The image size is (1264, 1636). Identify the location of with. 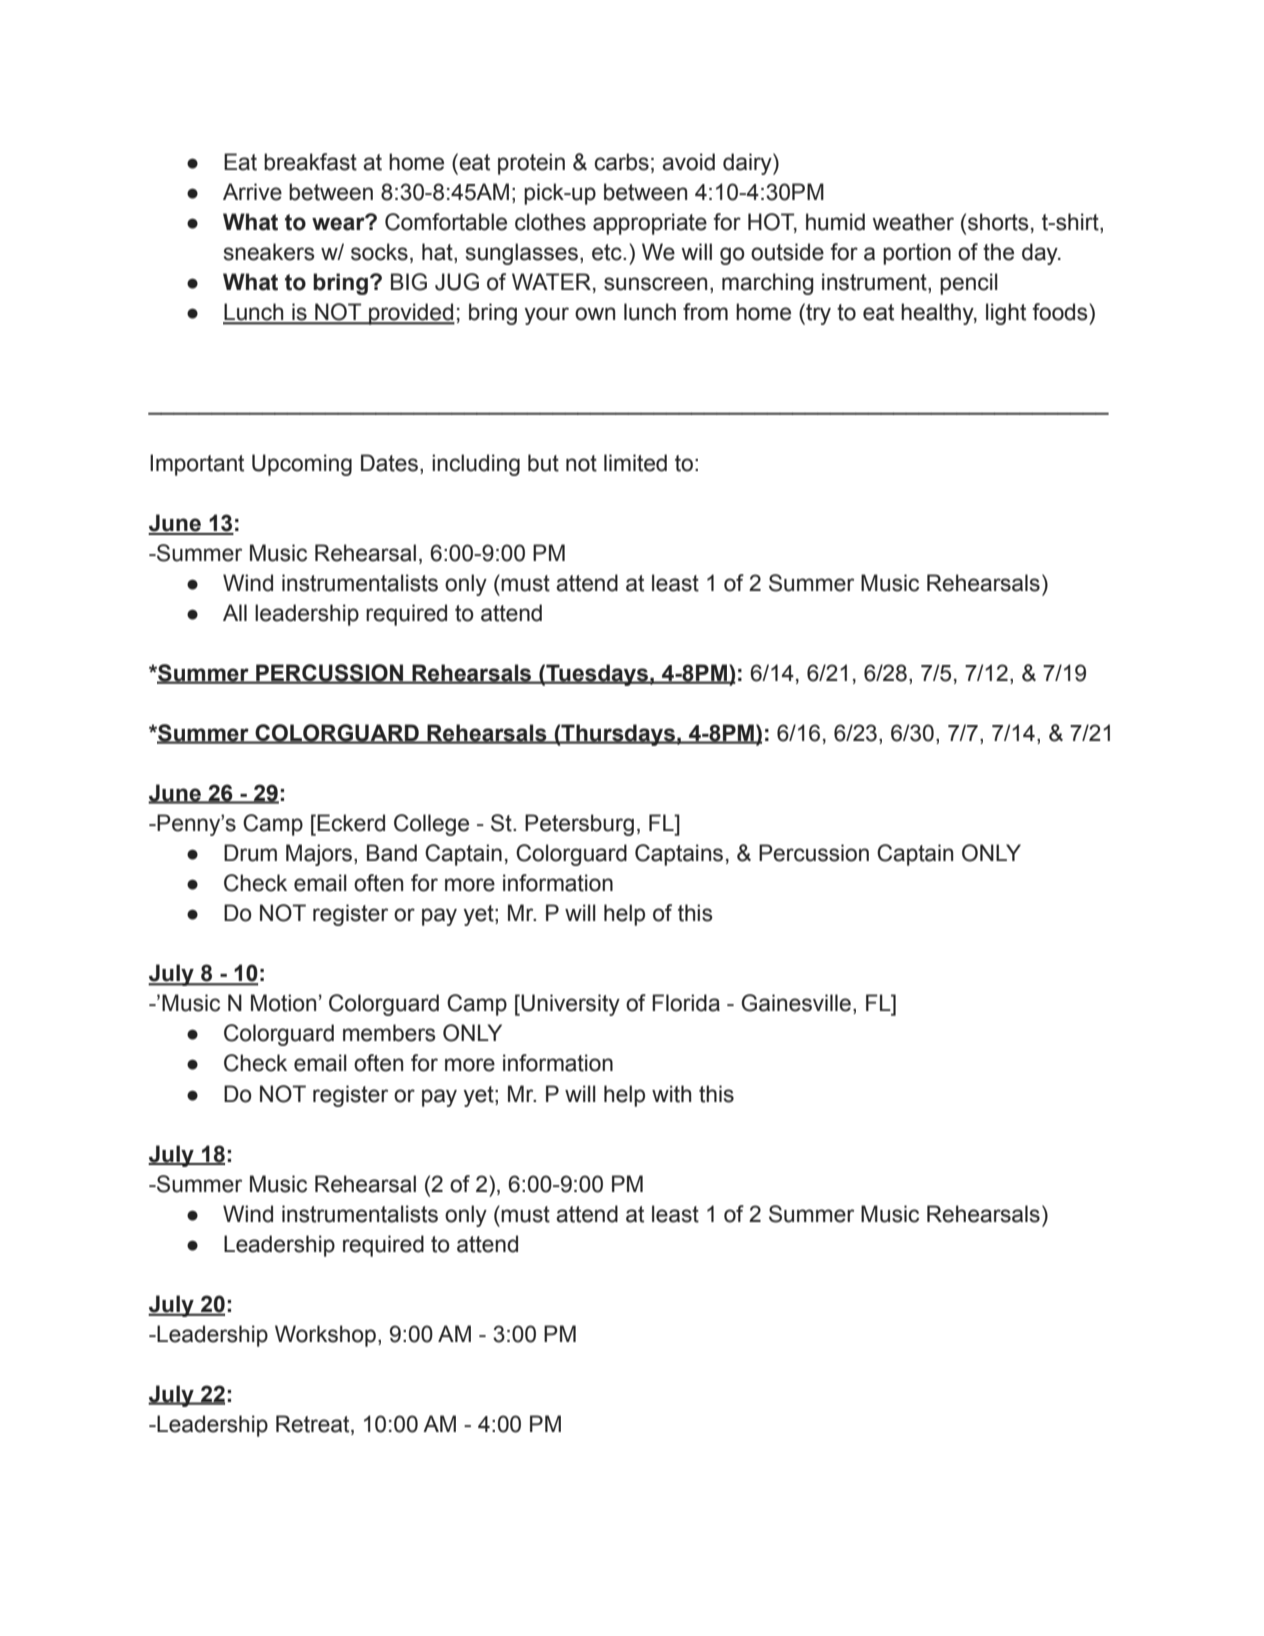
(671, 1094).
